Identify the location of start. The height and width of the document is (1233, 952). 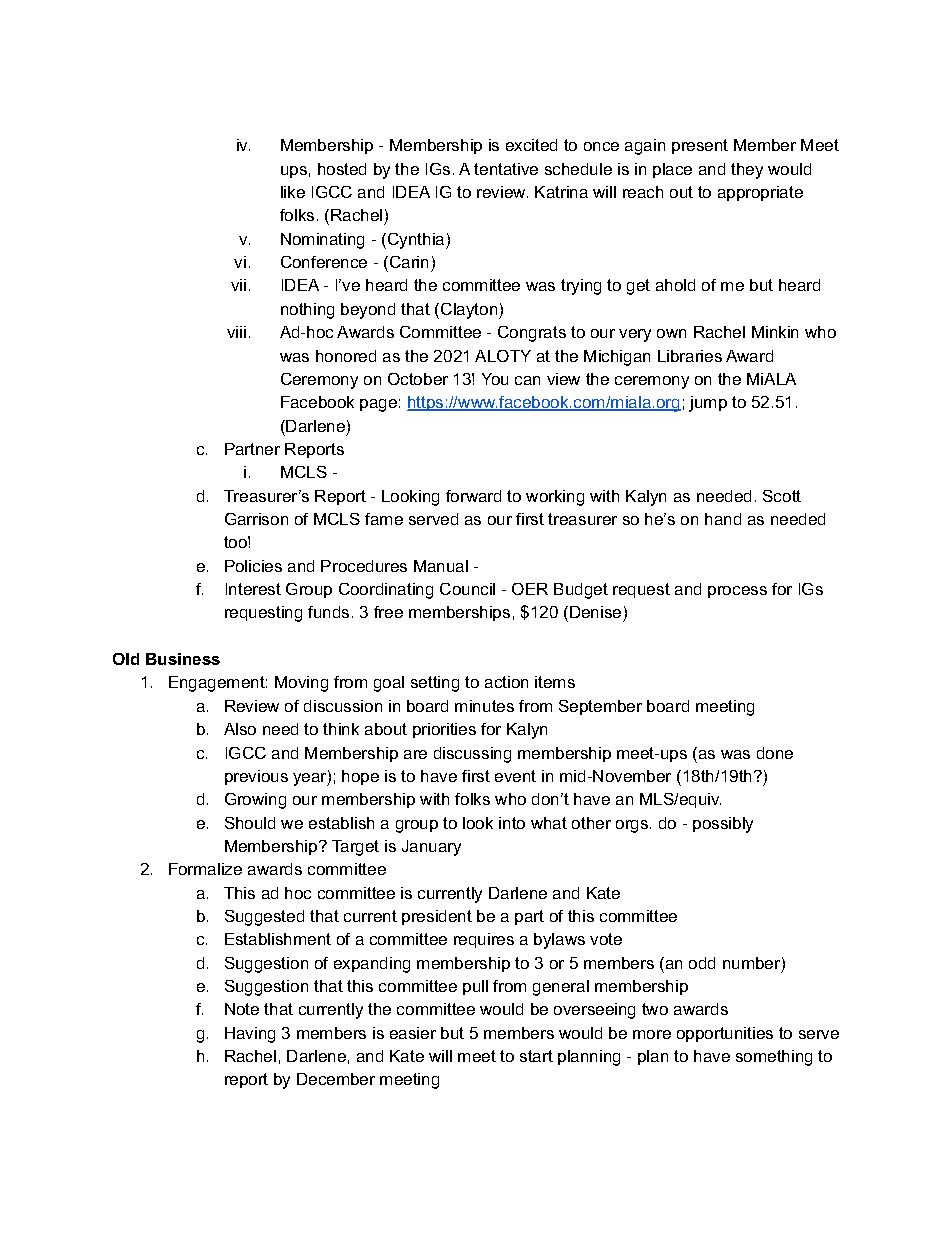
(536, 1056).
